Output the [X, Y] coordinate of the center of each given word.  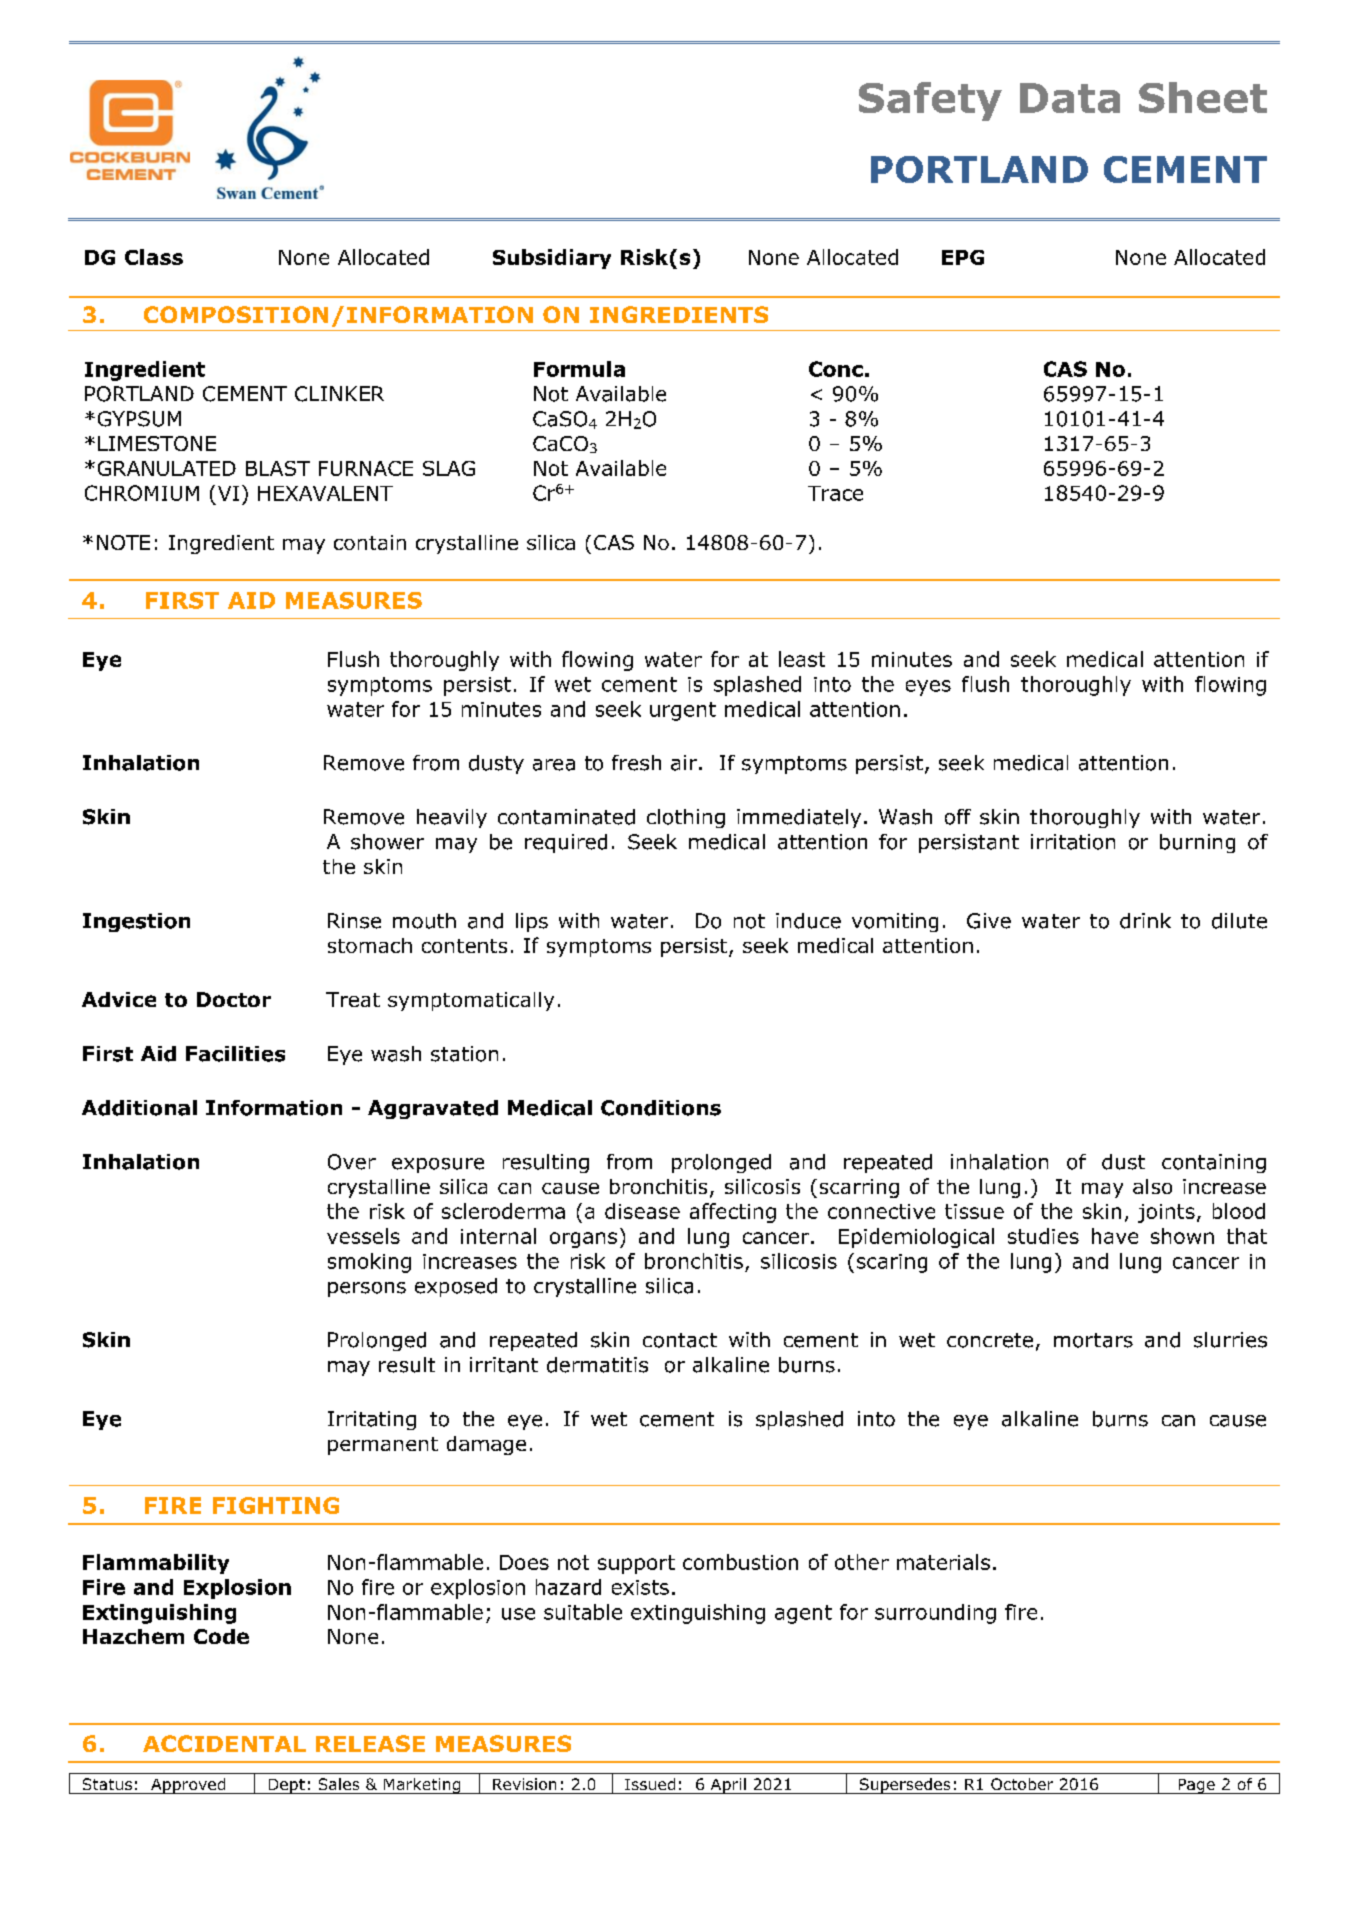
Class [154, 257]
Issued [650, 1784]
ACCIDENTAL [224, 1743]
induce [808, 921]
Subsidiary [552, 259]
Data [1070, 98]
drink [1145, 921]
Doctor [234, 999]
